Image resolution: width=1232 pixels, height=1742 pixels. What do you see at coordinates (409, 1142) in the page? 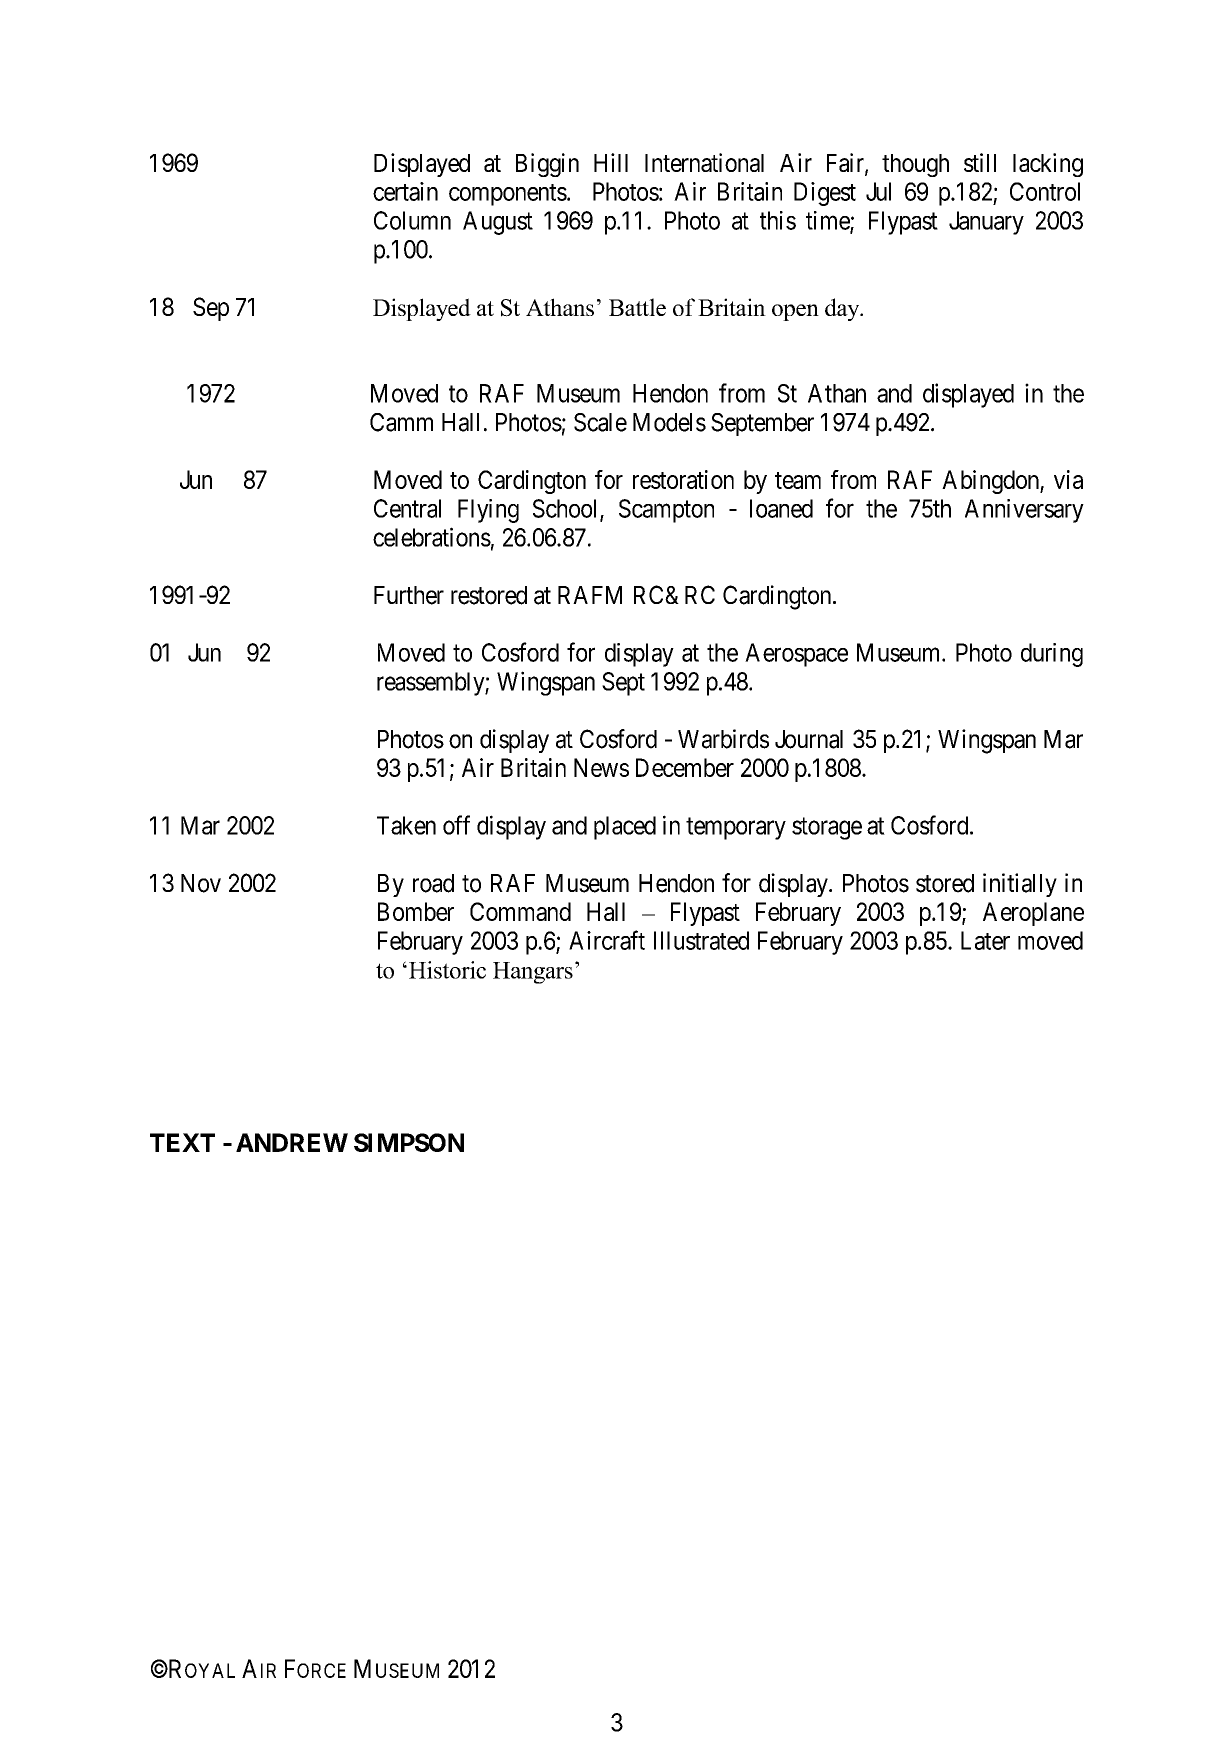
I see `SIMPSON` at bounding box center [409, 1142].
